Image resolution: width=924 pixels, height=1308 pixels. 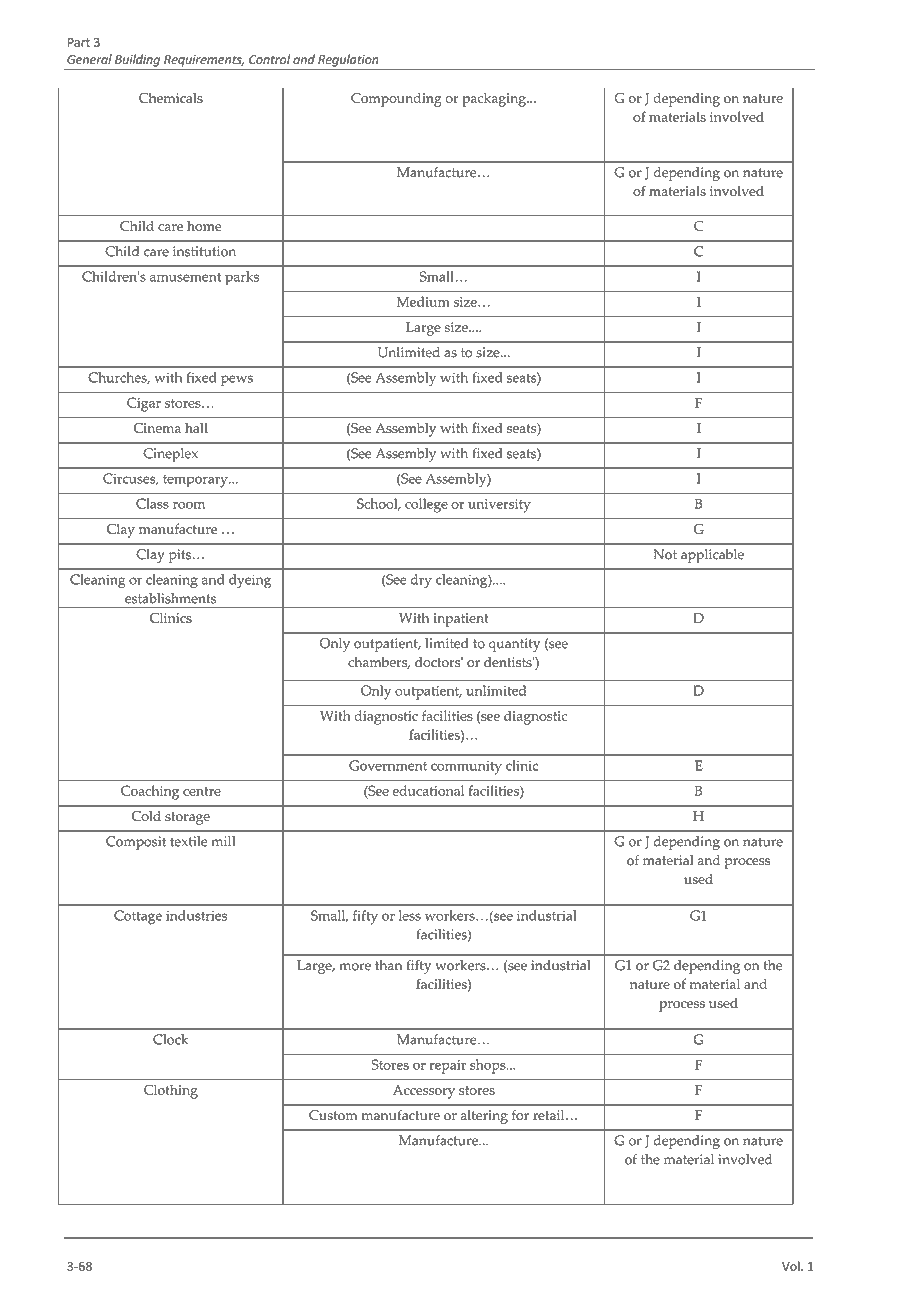 I want to click on packaging, so click(x=495, y=100).
